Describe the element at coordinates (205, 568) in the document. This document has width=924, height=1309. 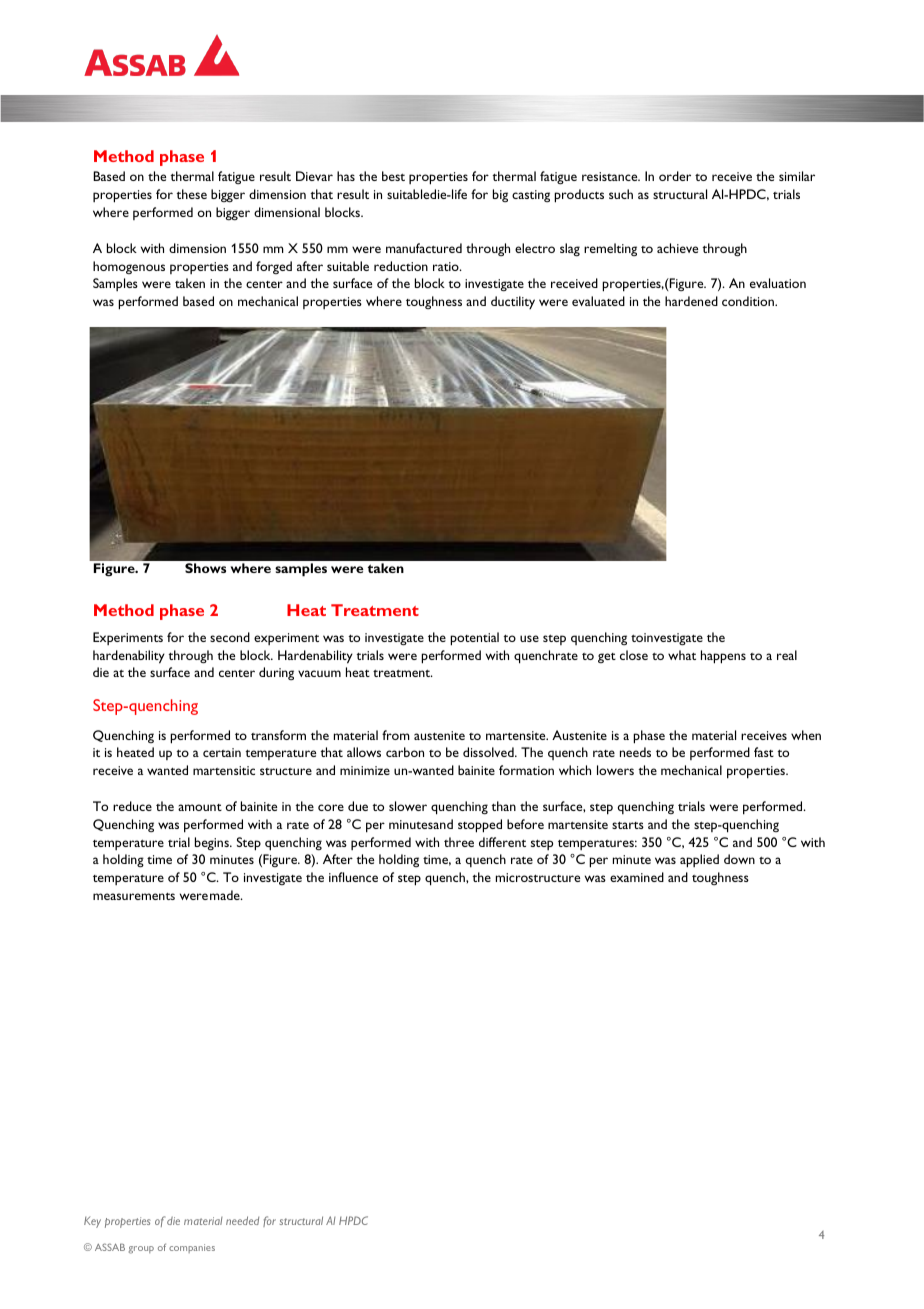
I see `Shows` at that location.
